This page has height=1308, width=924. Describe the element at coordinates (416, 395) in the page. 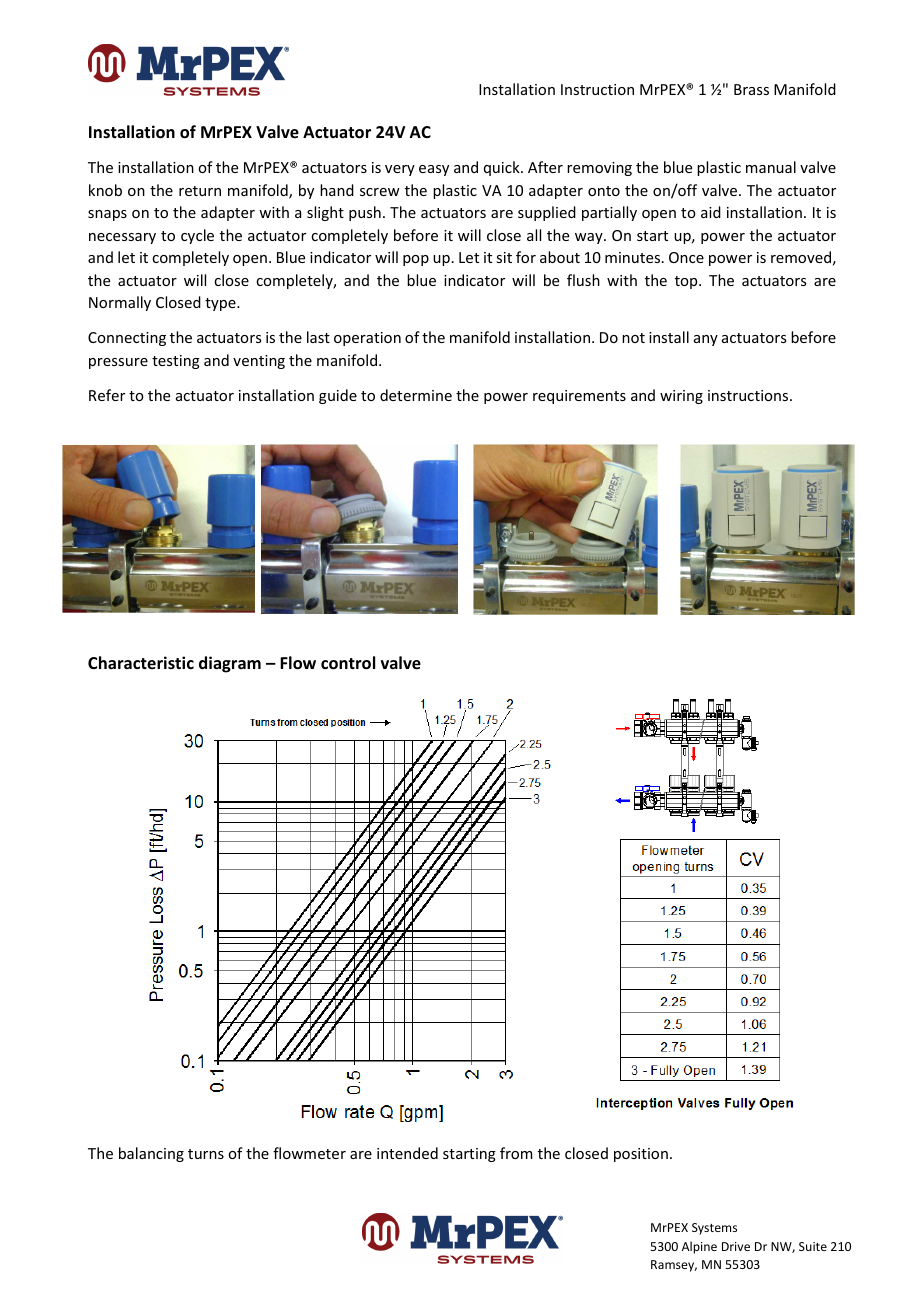

I see `determine` at that location.
